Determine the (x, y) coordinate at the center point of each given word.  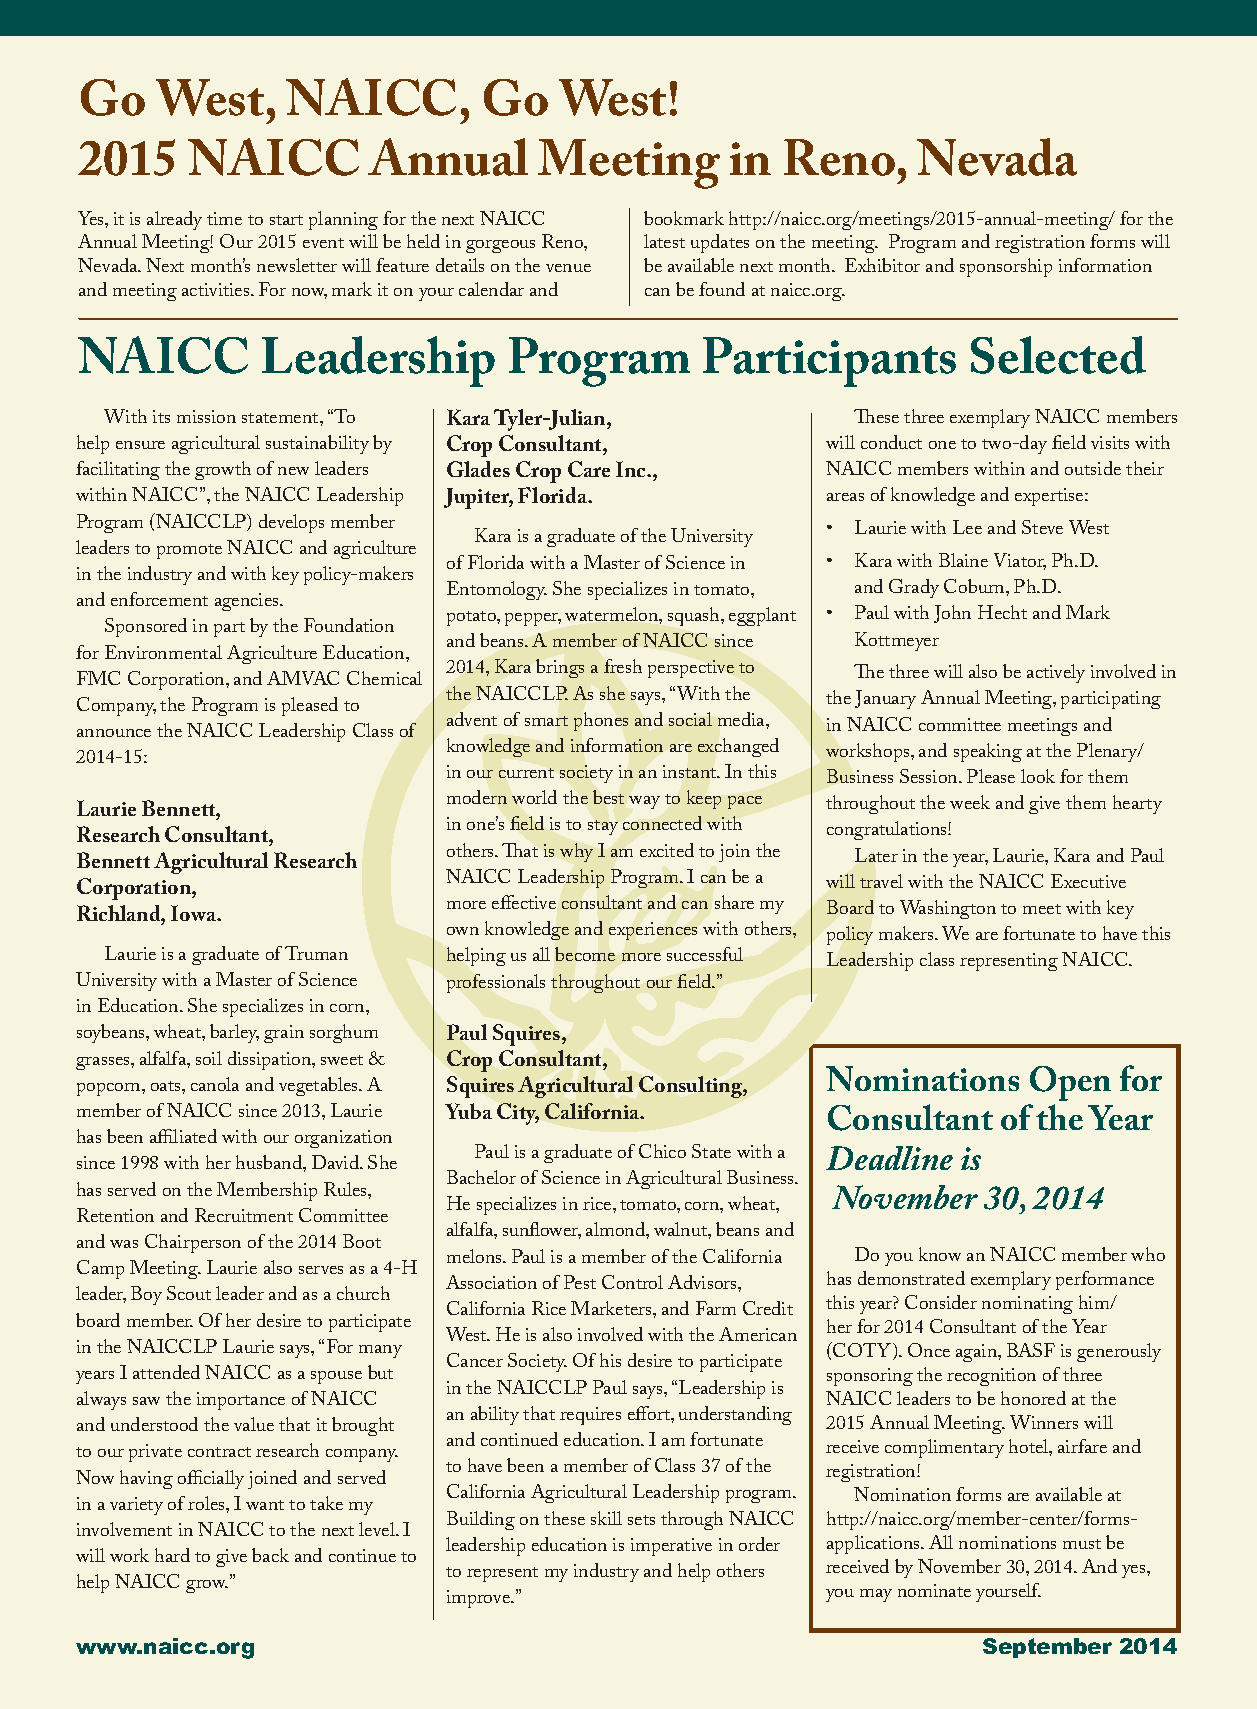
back (270, 1555)
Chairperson (193, 1243)
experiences (653, 931)
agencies (248, 602)
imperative (671, 1547)
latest (664, 241)
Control (632, 1282)
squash (695, 616)
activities (217, 289)
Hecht (1002, 612)
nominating (1027, 1305)
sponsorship (1006, 267)
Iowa (195, 913)
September (1047, 1648)
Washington (948, 909)
